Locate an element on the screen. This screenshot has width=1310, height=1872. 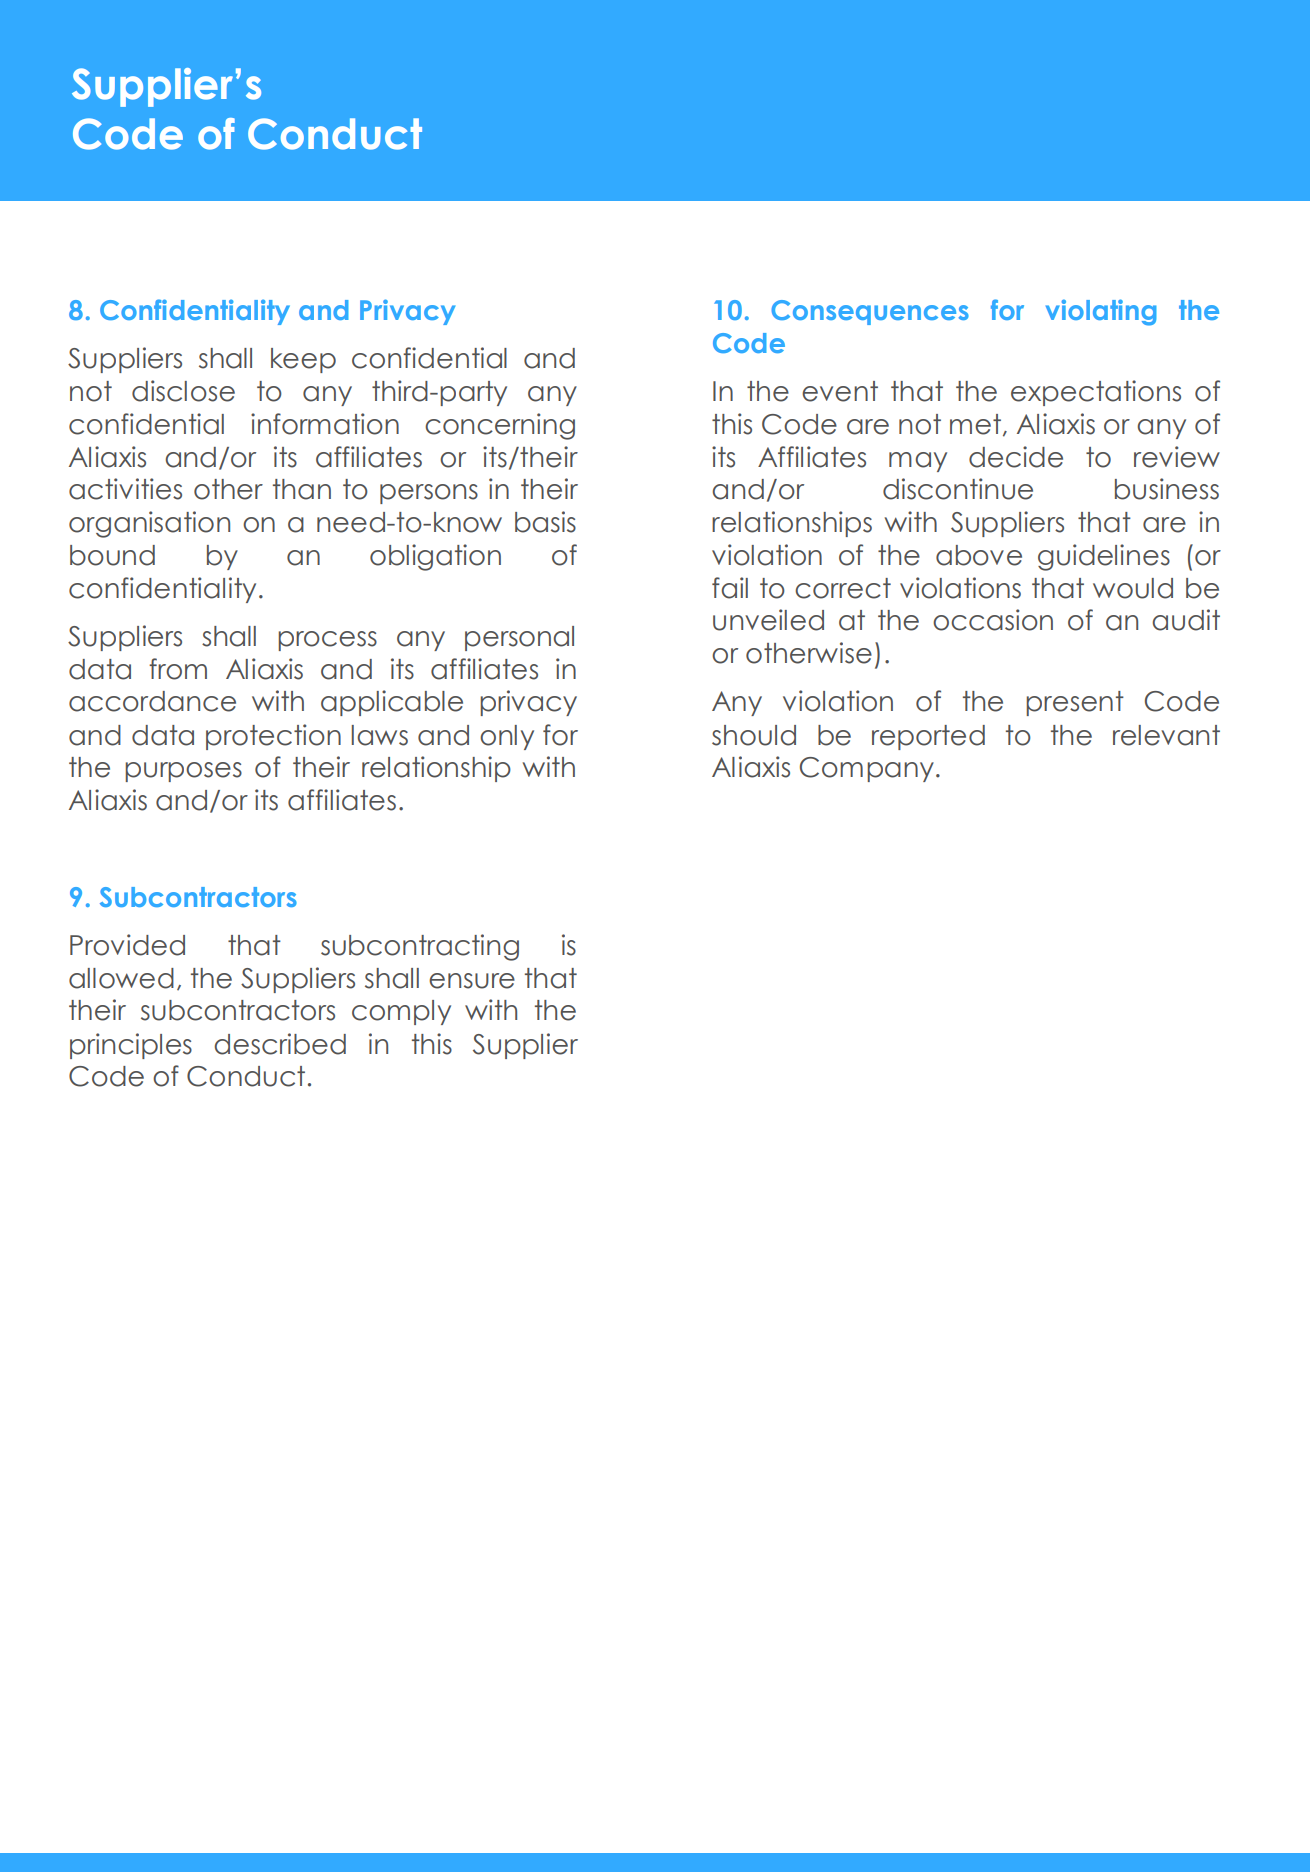
ensure is located at coordinates (472, 981).
